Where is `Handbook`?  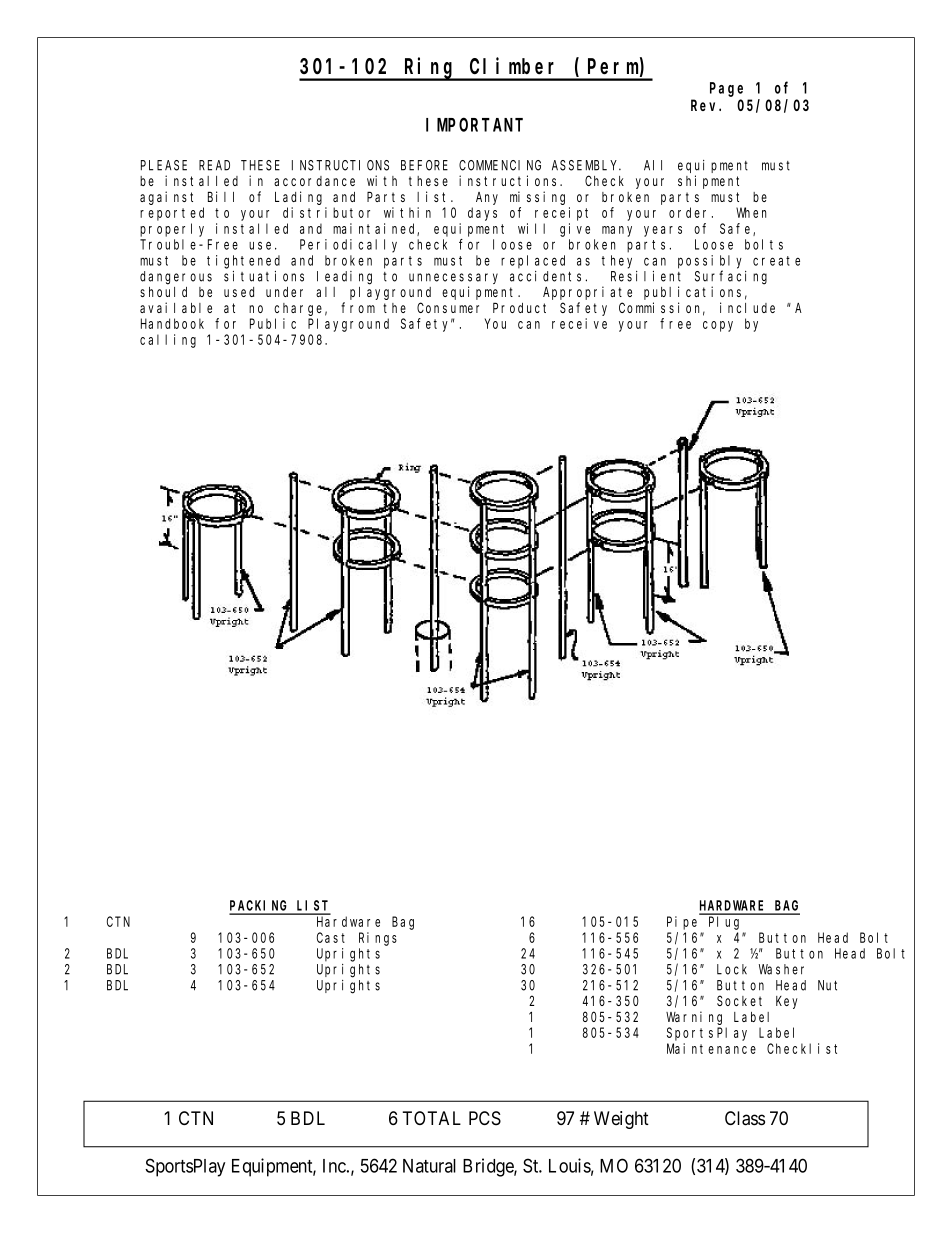 Handbook is located at coordinates (172, 323).
